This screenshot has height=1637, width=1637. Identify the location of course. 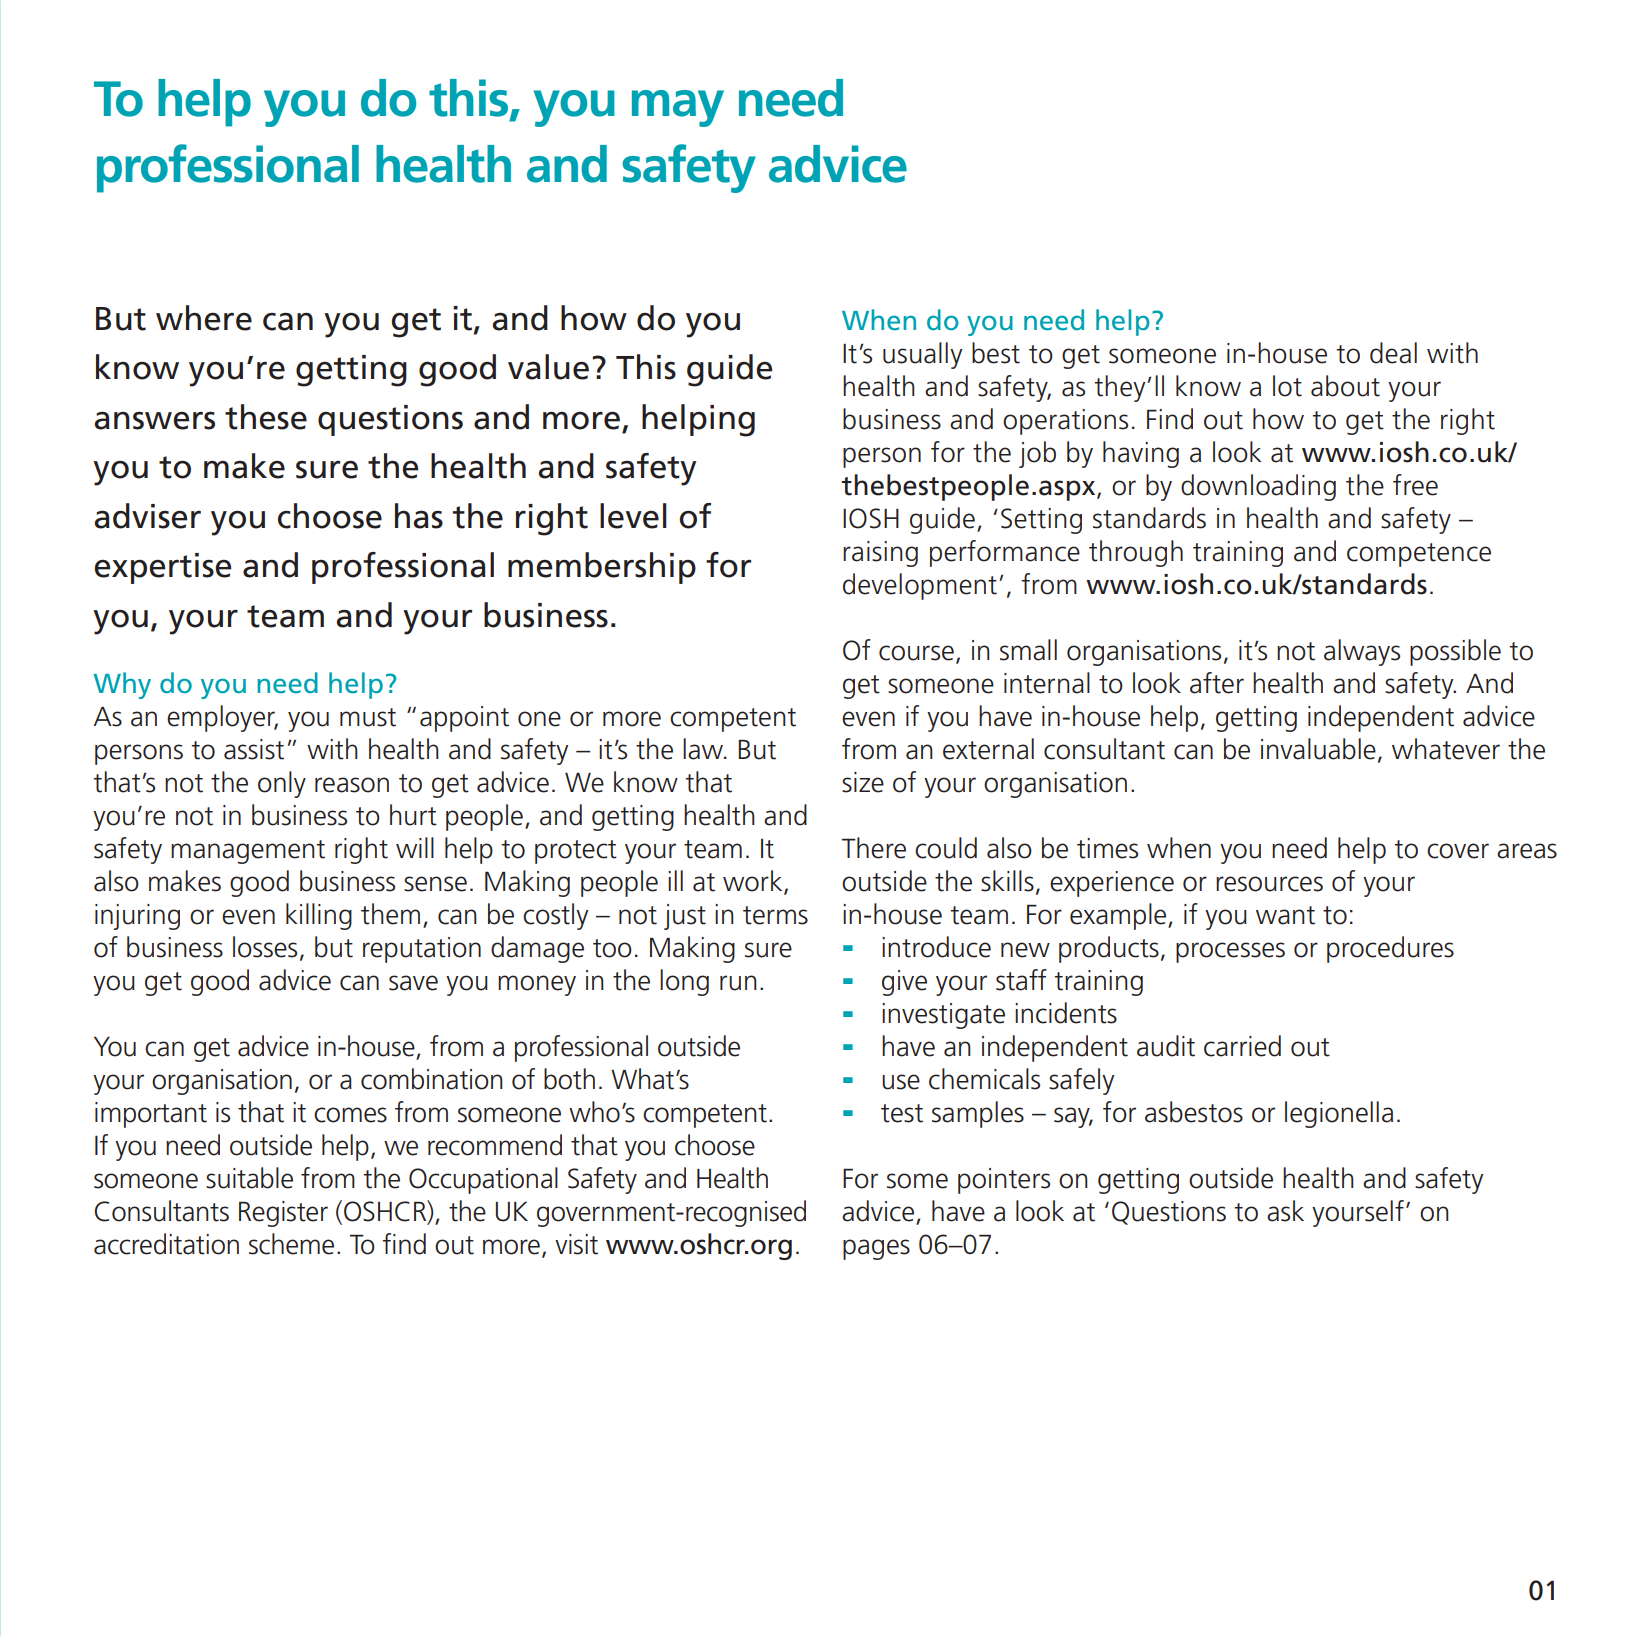
(916, 653).
